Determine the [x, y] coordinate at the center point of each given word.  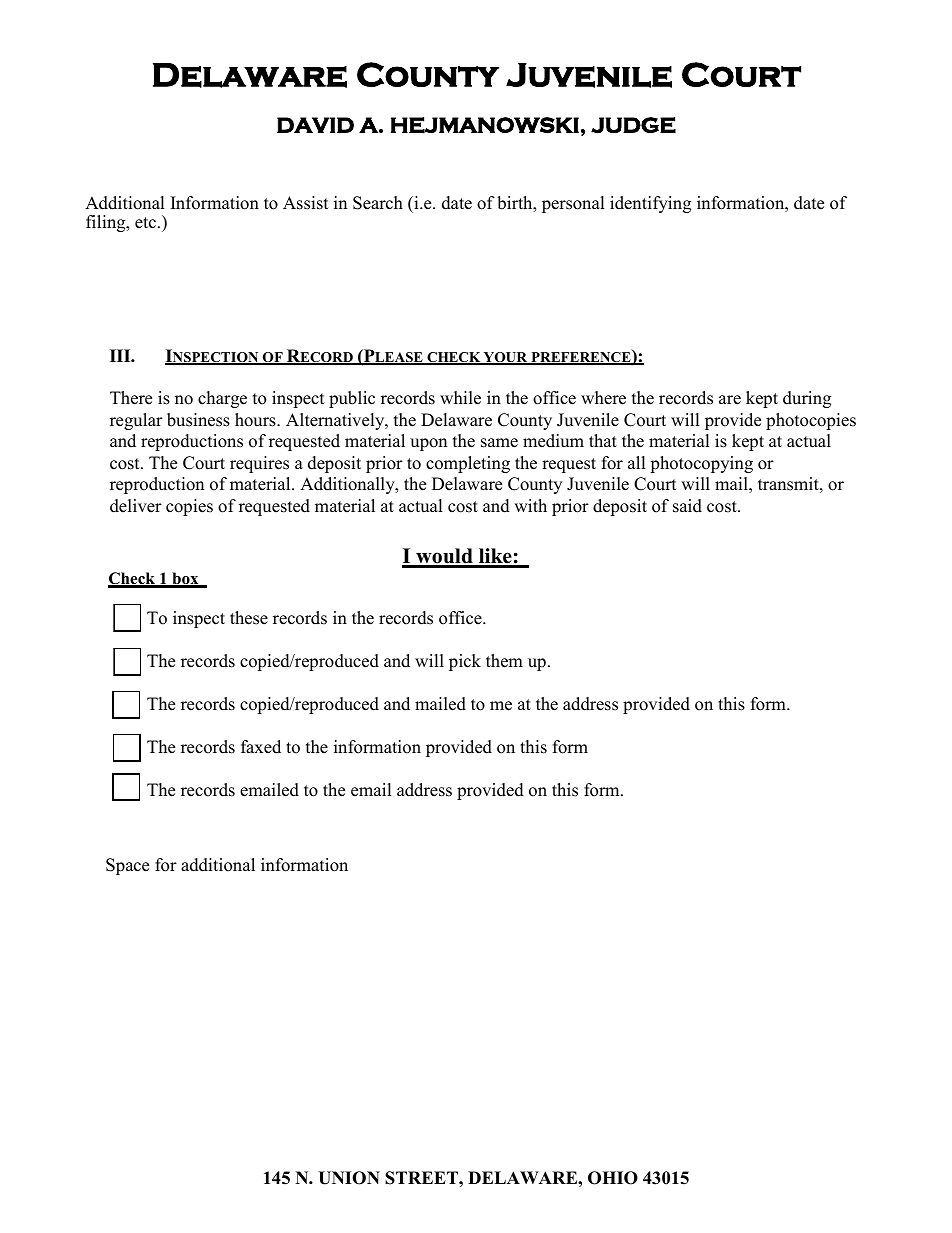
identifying [650, 204]
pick [465, 662]
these [249, 618]
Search [378, 203]
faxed [261, 747]
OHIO [613, 1178]
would [444, 557]
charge [222, 399]
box [185, 579]
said [687, 506]
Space [127, 866]
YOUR [506, 358]
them [504, 661]
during [807, 399]
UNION [349, 1178]
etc [147, 223]
